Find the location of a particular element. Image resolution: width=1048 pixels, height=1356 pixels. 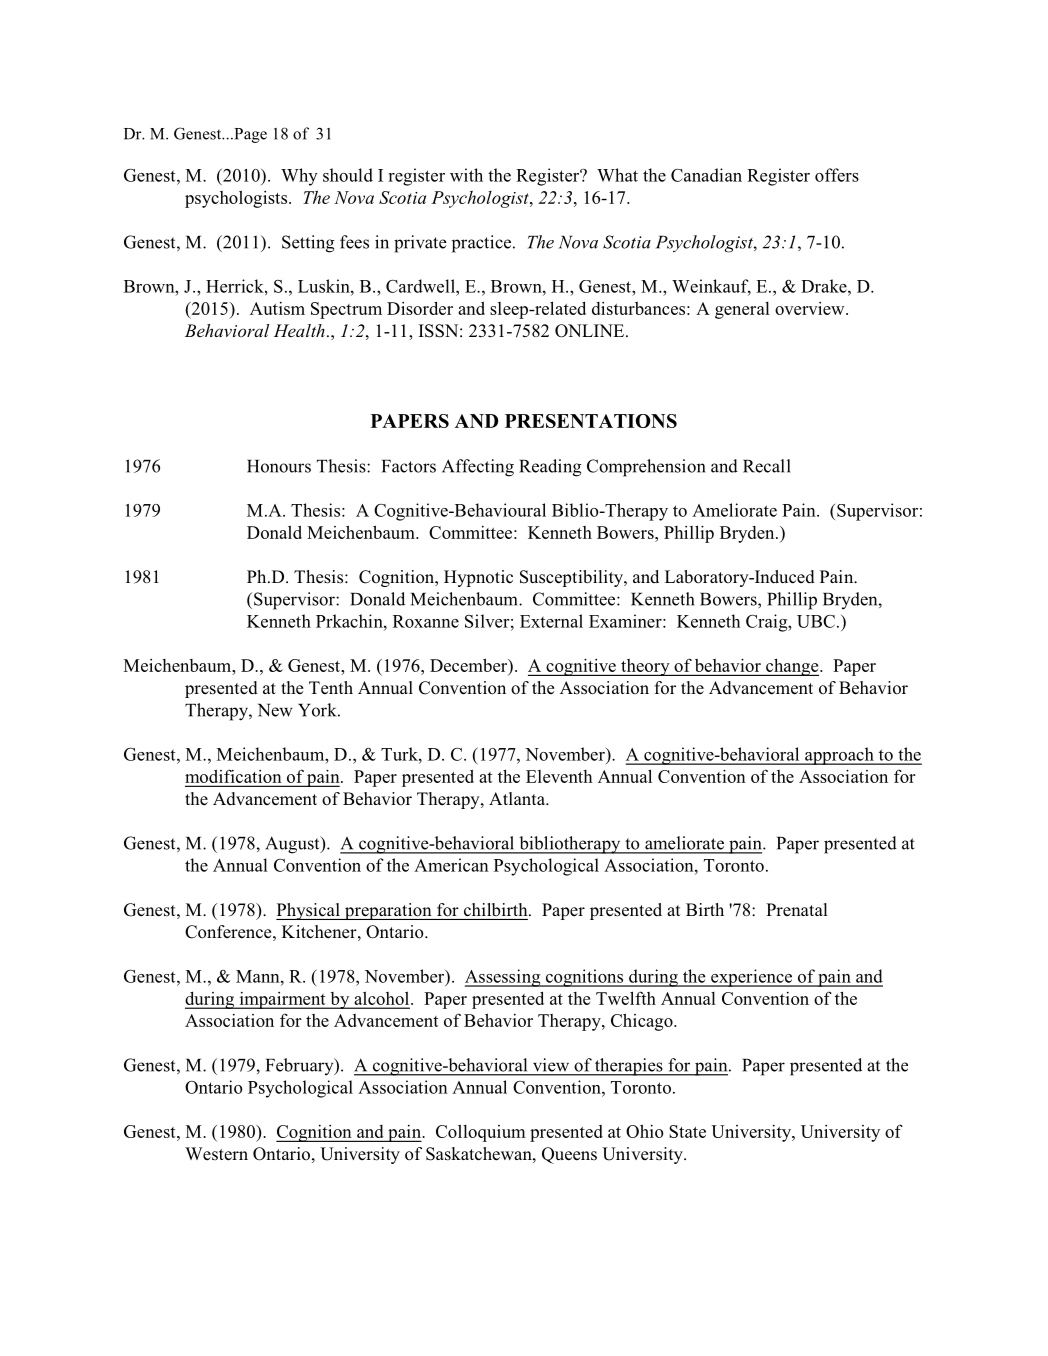

Honours is located at coordinates (279, 466).
